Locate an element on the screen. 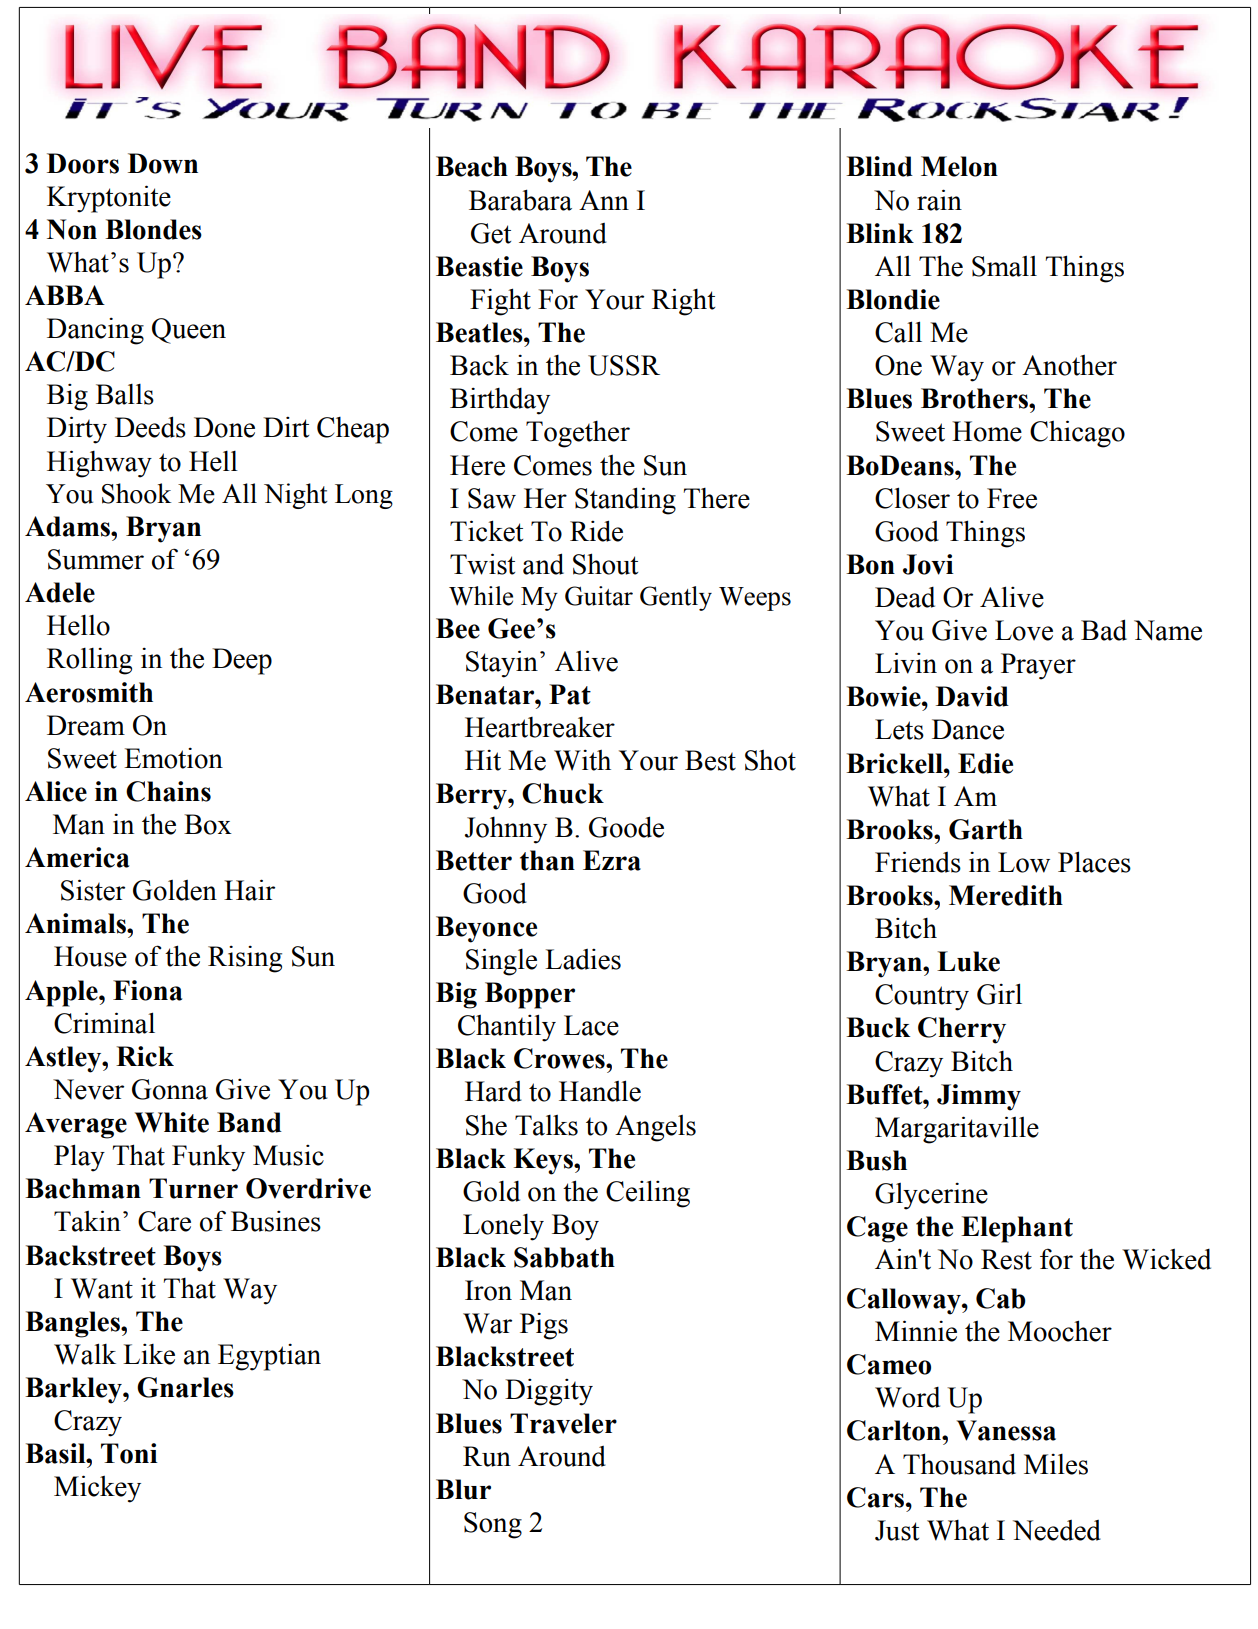 The height and width of the screenshot is (1629, 1258). Love is located at coordinates (1024, 630).
